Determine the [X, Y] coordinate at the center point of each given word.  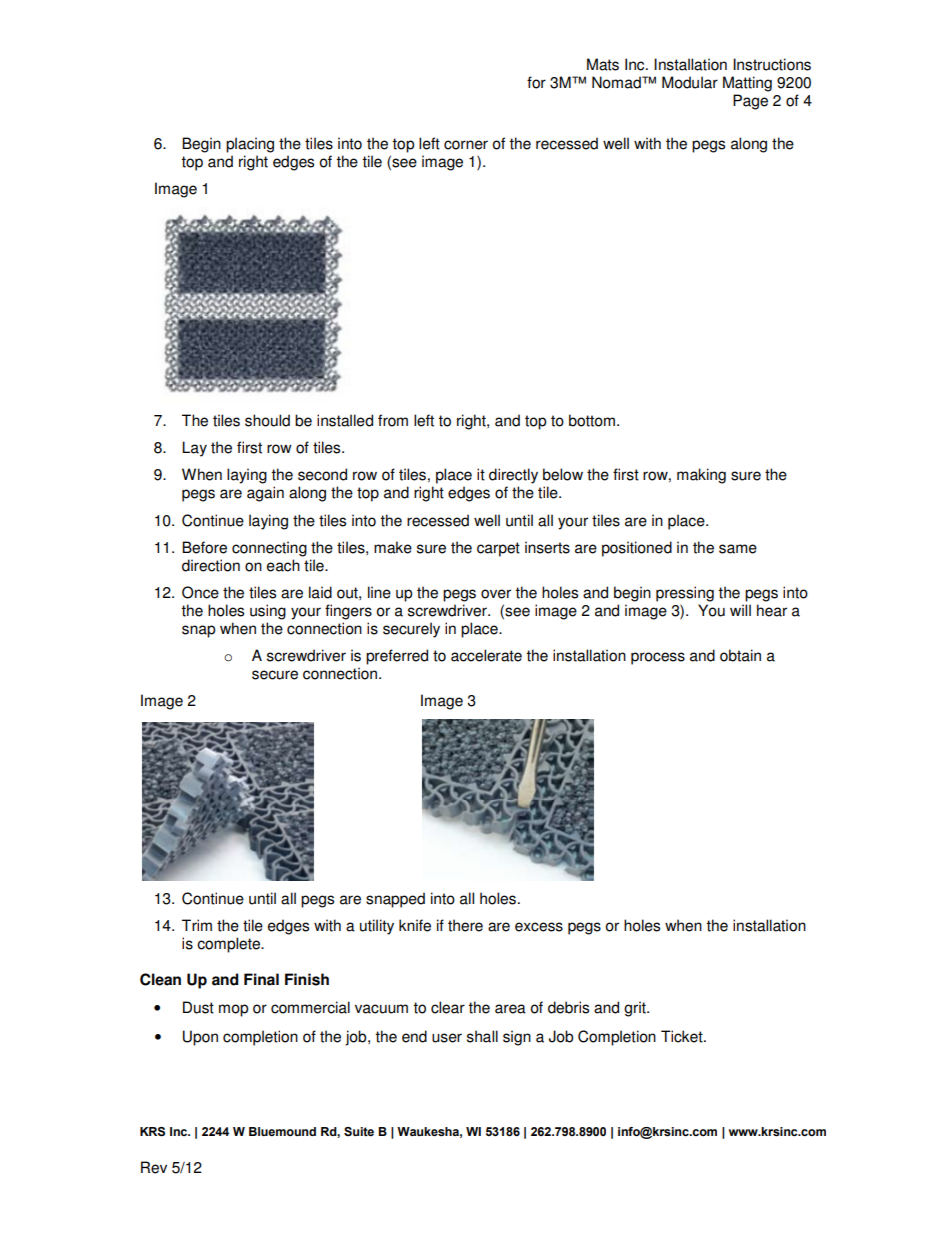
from [393, 420]
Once [200, 592]
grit [636, 1009]
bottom [592, 420]
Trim [197, 925]
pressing [685, 594]
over [496, 594]
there [465, 925]
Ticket [683, 1036]
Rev [154, 1167]
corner [466, 145]
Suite [359, 1131]
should [267, 420]
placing [250, 145]
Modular [690, 82]
